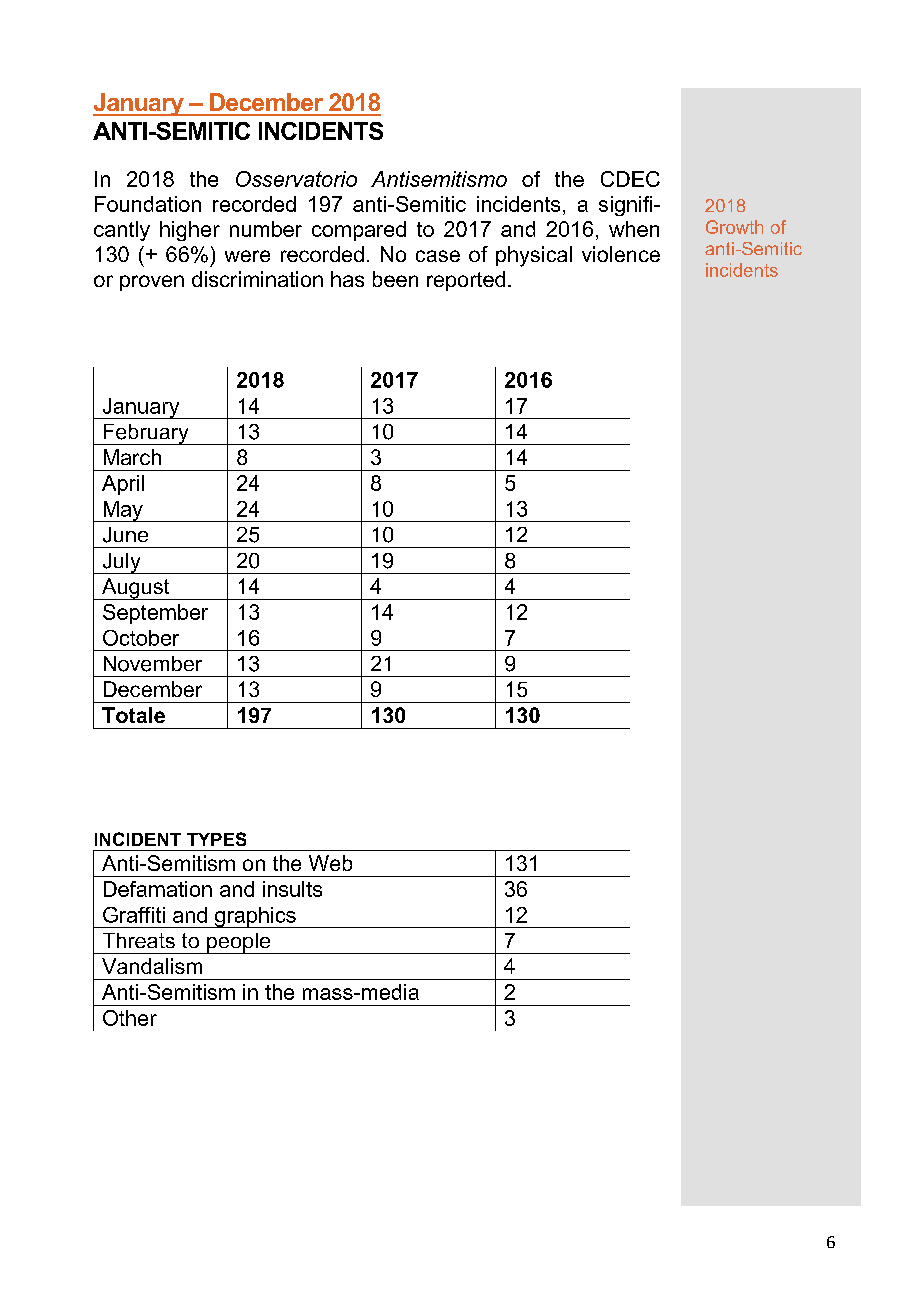 Image resolution: width=924 pixels, height=1308 pixels. Describe the element at coordinates (292, 889) in the document. I see `insults` at that location.
